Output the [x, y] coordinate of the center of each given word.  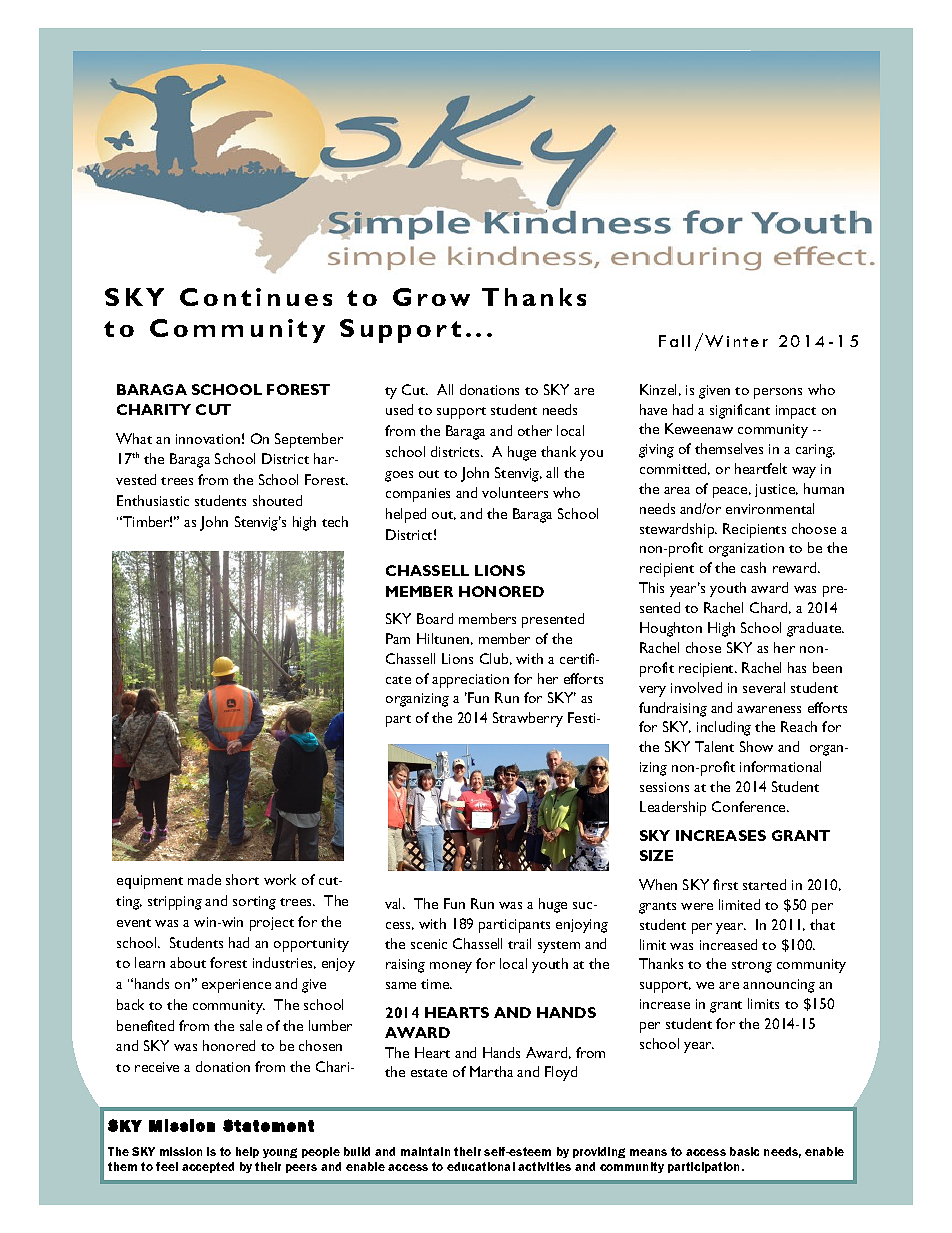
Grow [431, 297]
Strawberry [528, 719]
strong [752, 967]
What [134, 438]
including [724, 728]
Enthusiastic [153, 500]
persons [778, 393]
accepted [208, 1167]
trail [519, 943]
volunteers [515, 492]
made [204, 879]
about [188, 962]
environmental [770, 508]
